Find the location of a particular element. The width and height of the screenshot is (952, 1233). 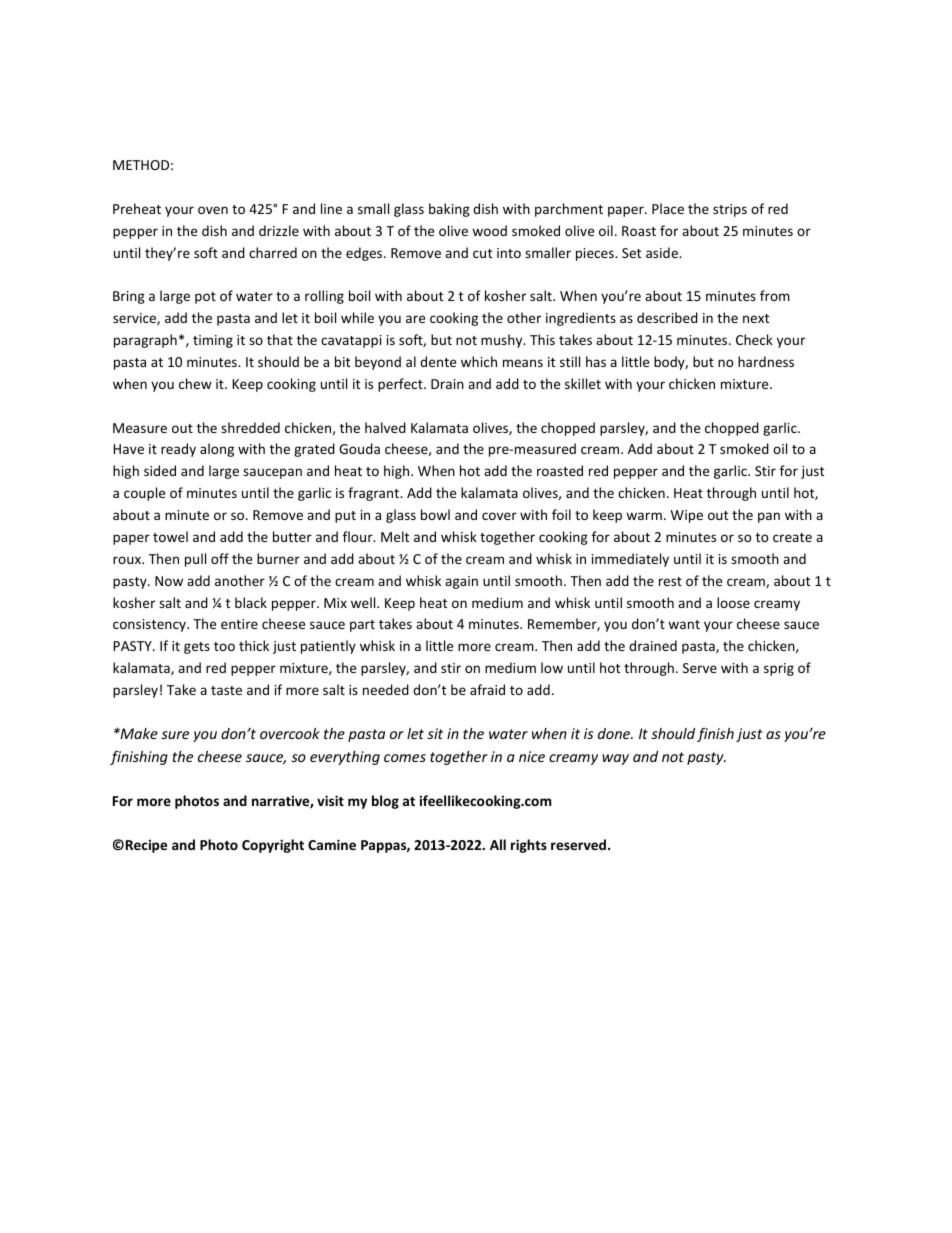

bowl is located at coordinates (435, 514).
